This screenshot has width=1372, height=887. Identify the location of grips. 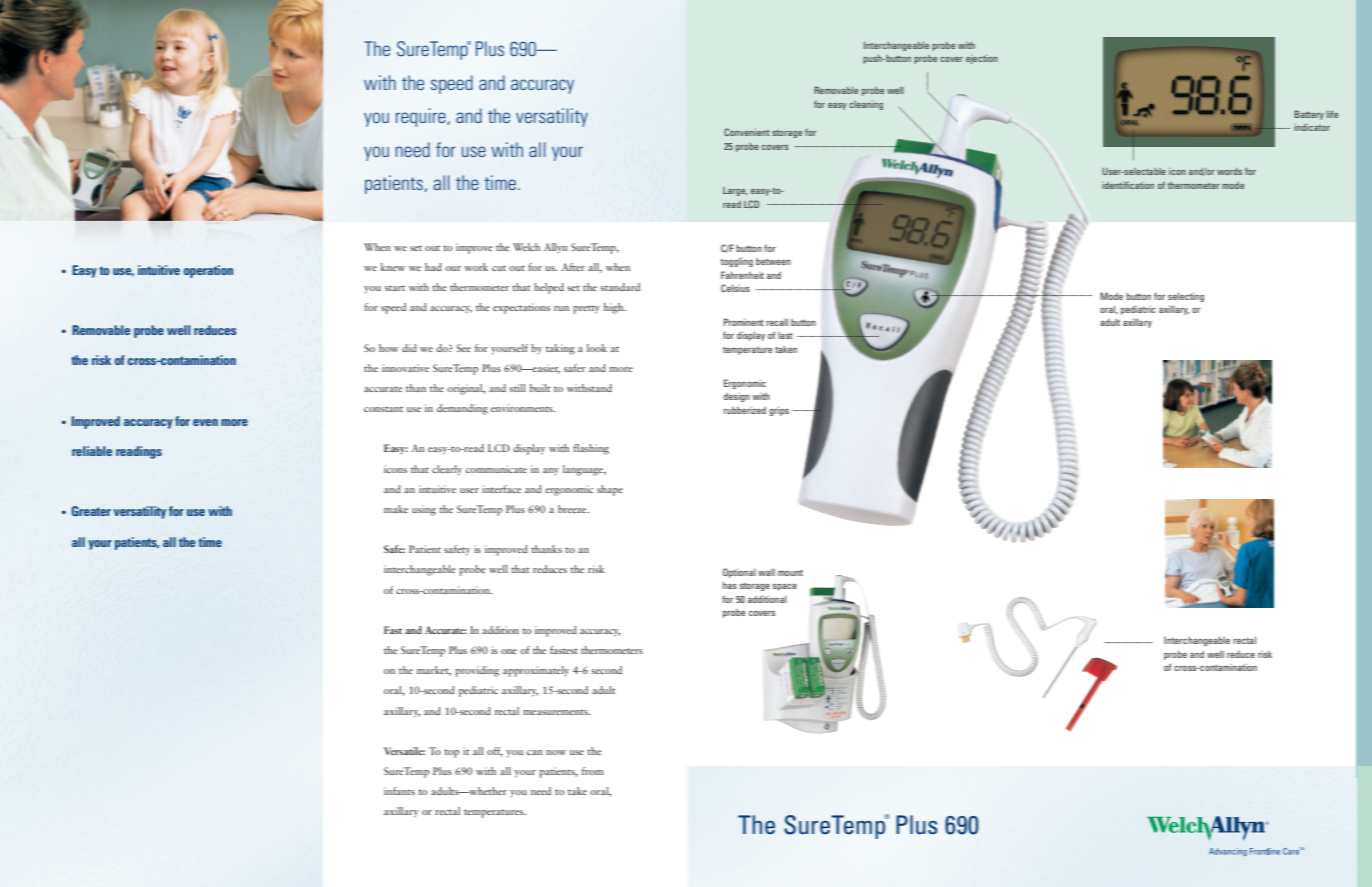
(779, 411).
